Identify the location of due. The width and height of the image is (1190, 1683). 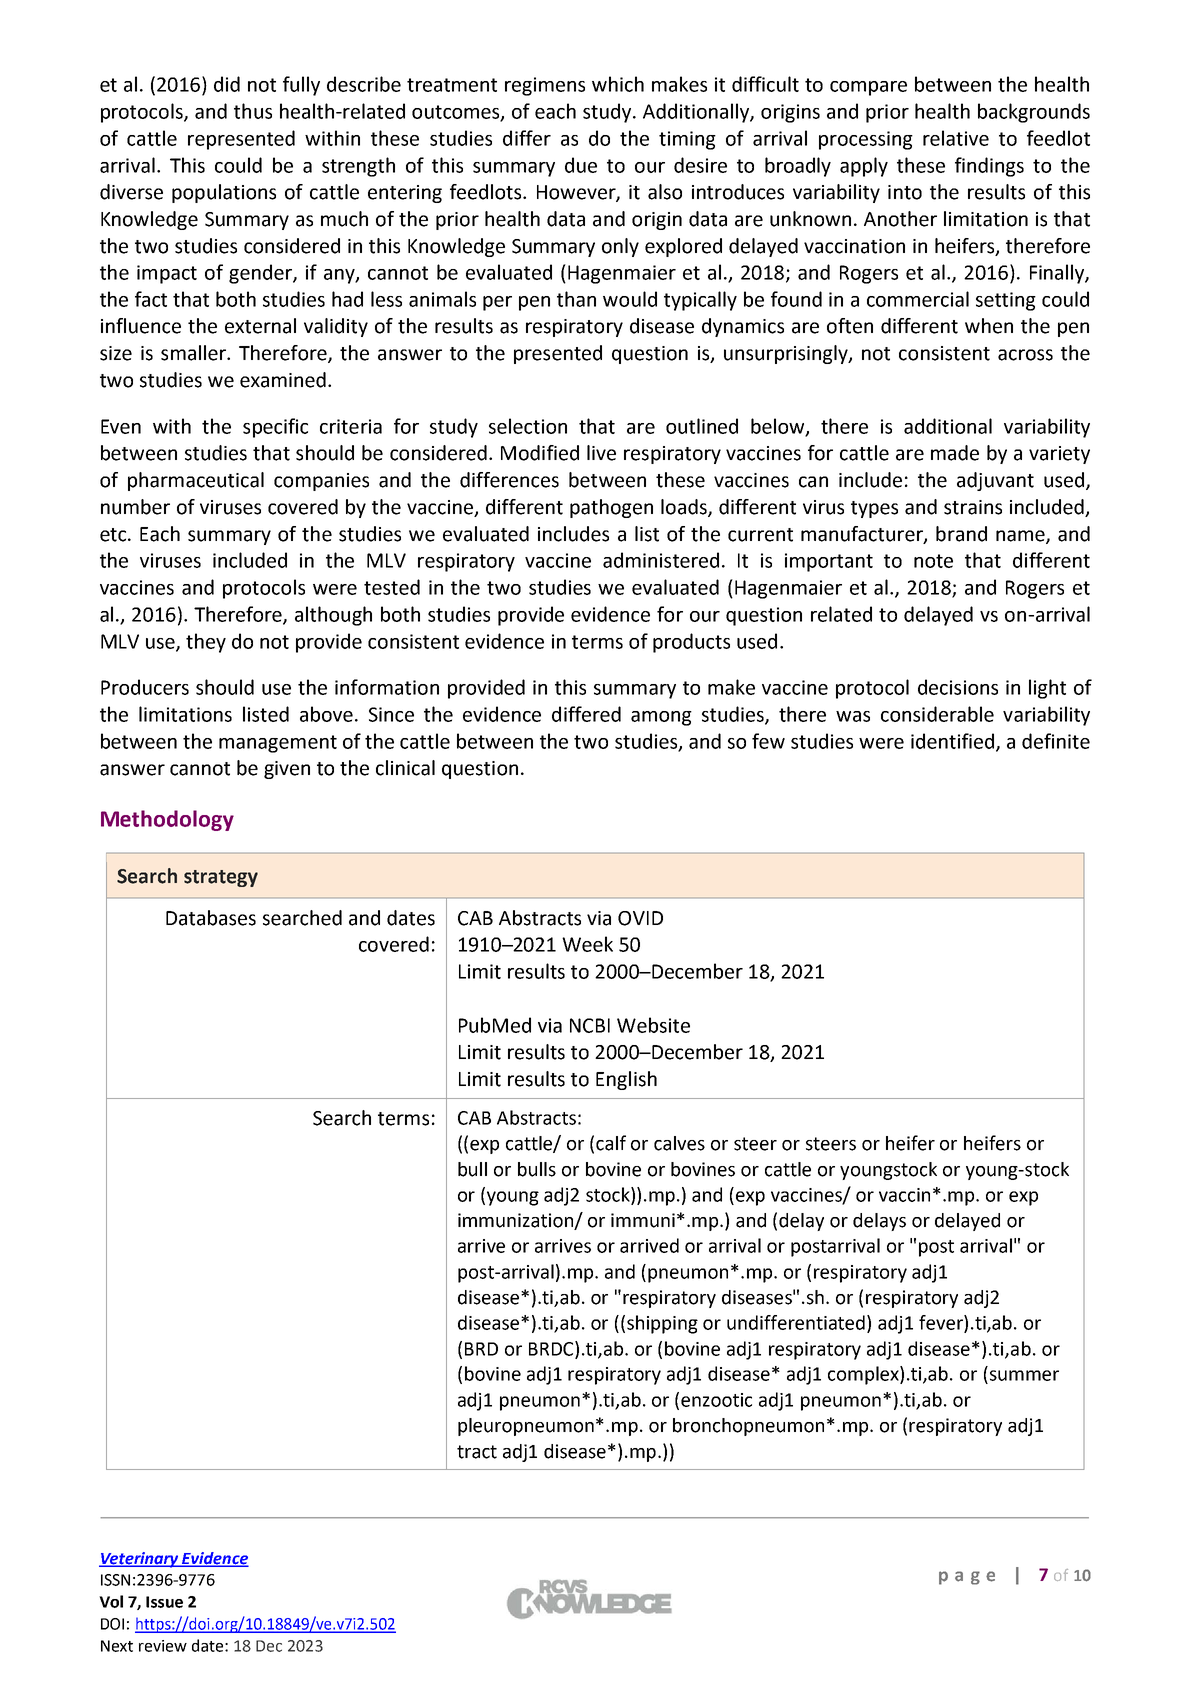
(581, 165).
